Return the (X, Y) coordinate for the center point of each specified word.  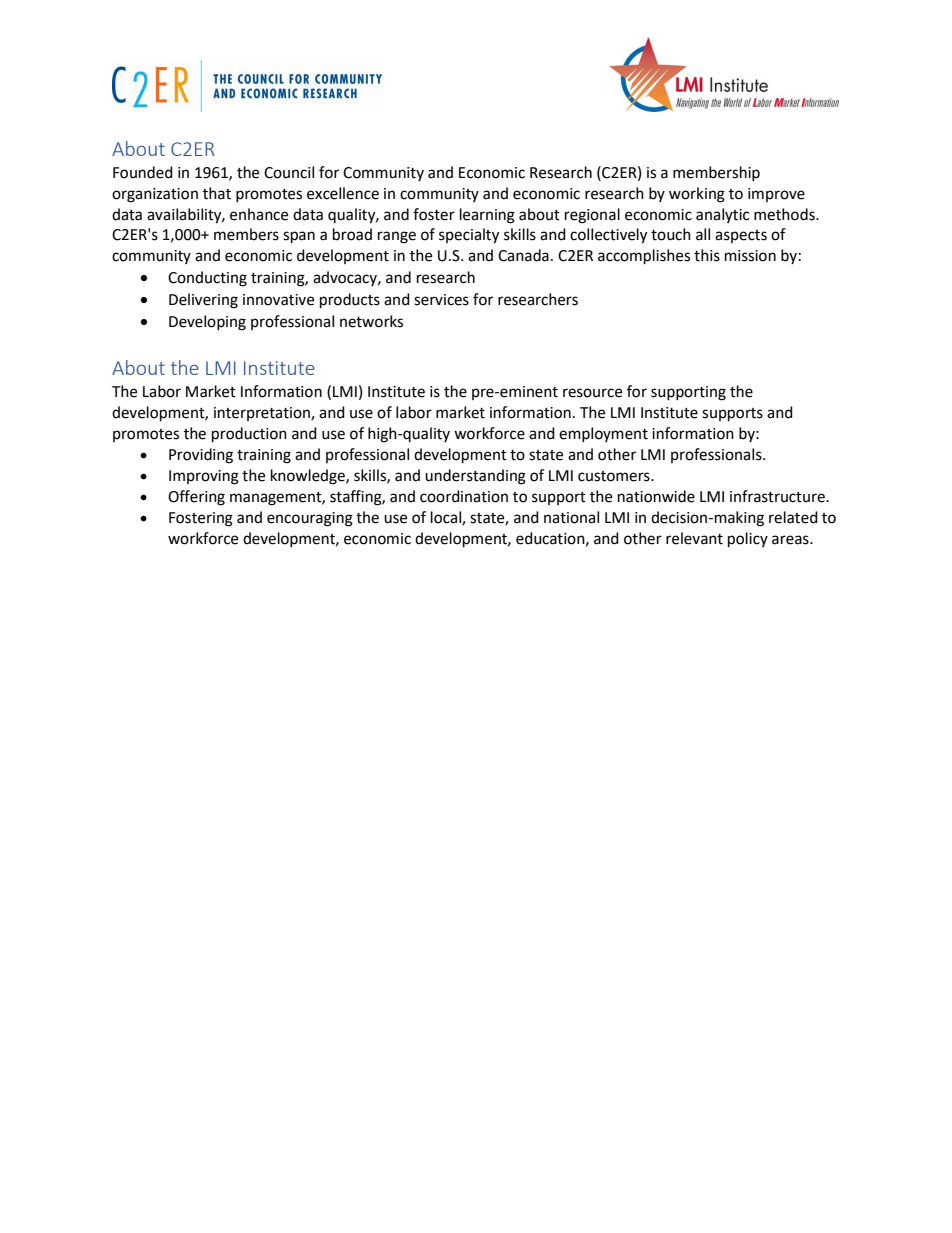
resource (592, 393)
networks (371, 321)
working (697, 195)
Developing (207, 323)
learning (487, 216)
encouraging (310, 519)
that (217, 193)
